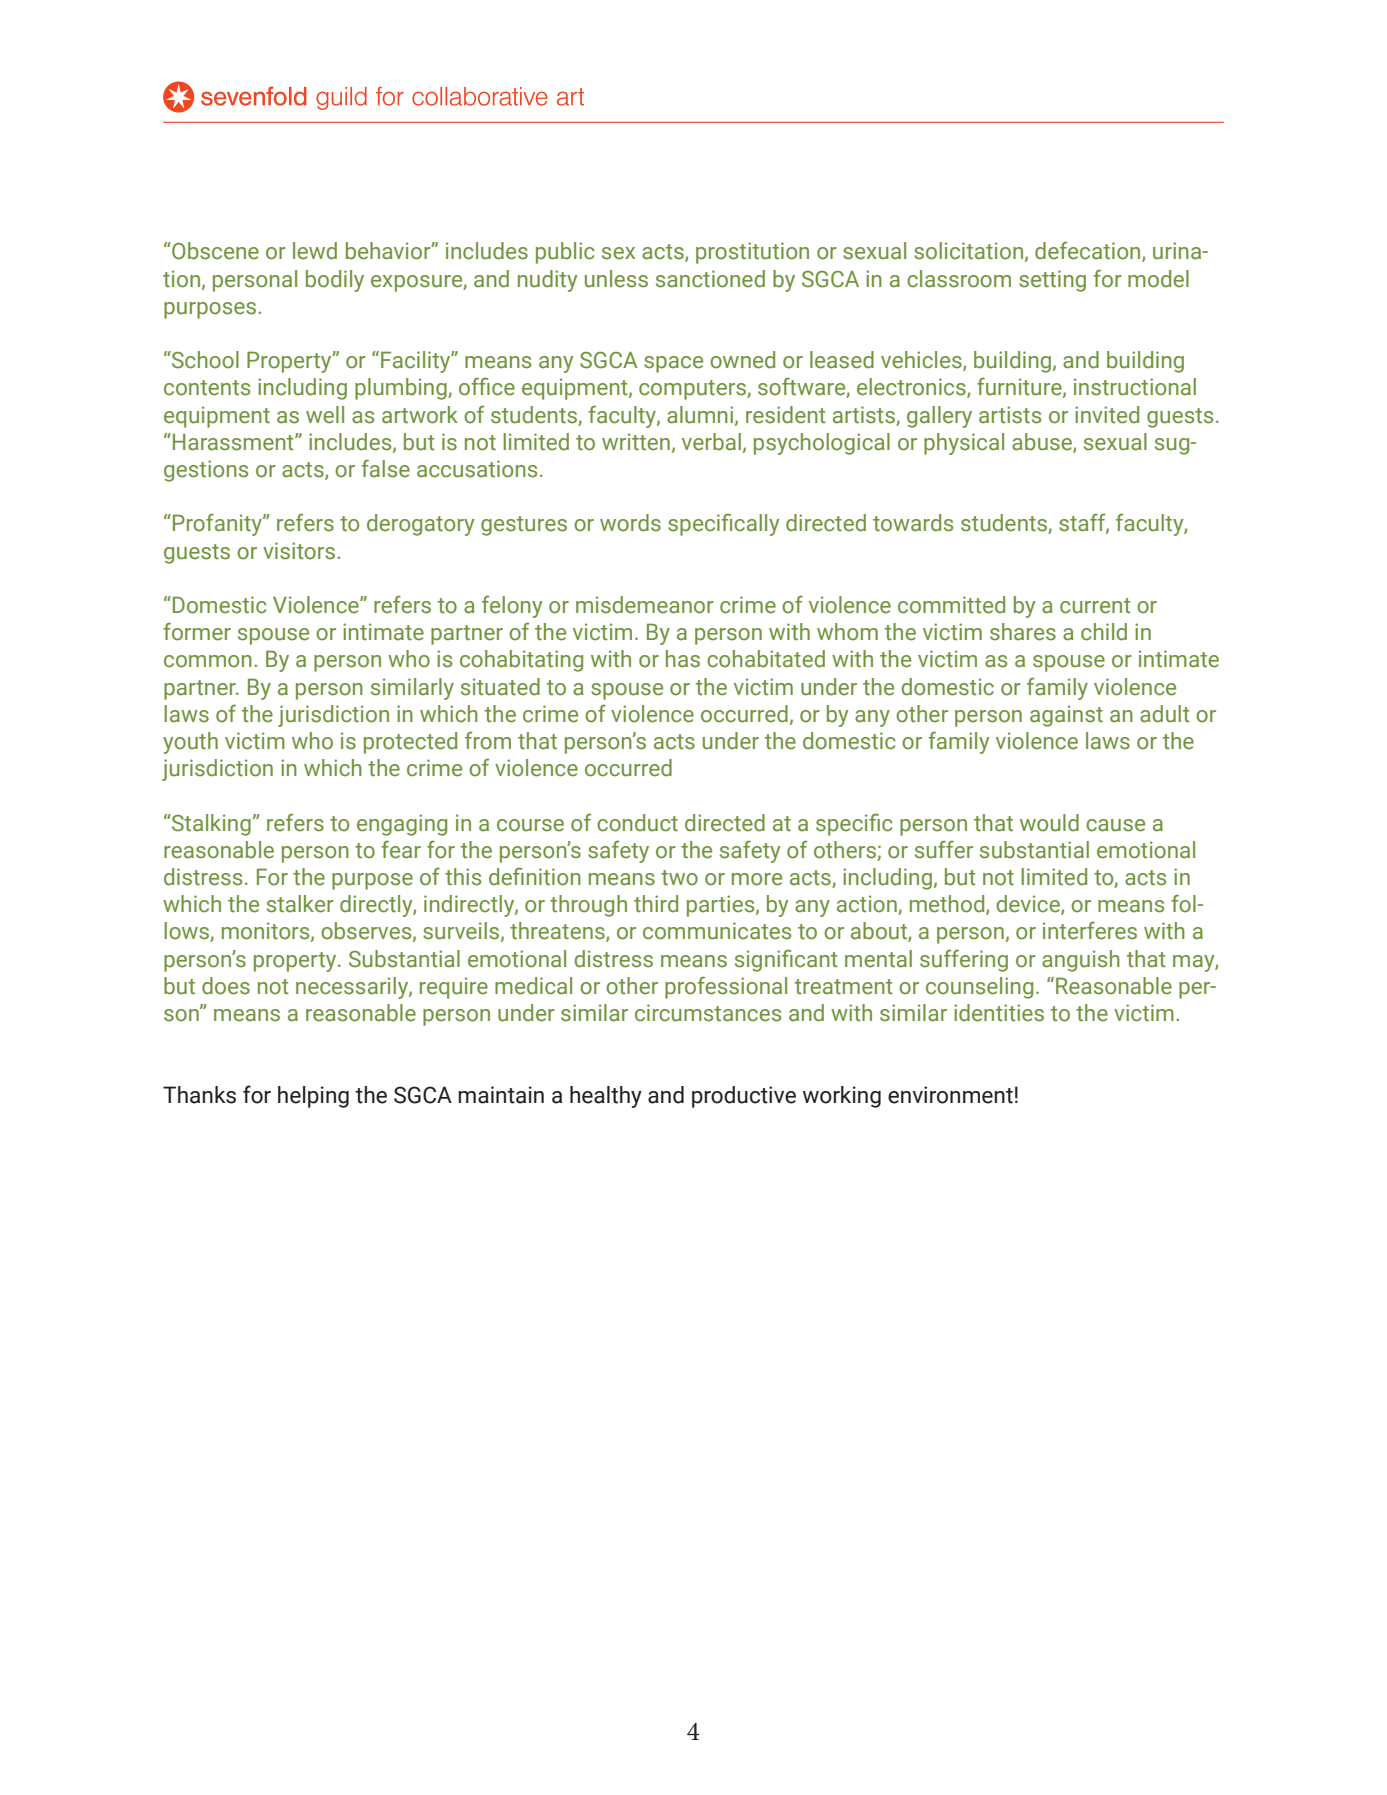 This page has height=1795, width=1387. What do you see at coordinates (744, 1097) in the page?
I see `productive` at bounding box center [744, 1097].
